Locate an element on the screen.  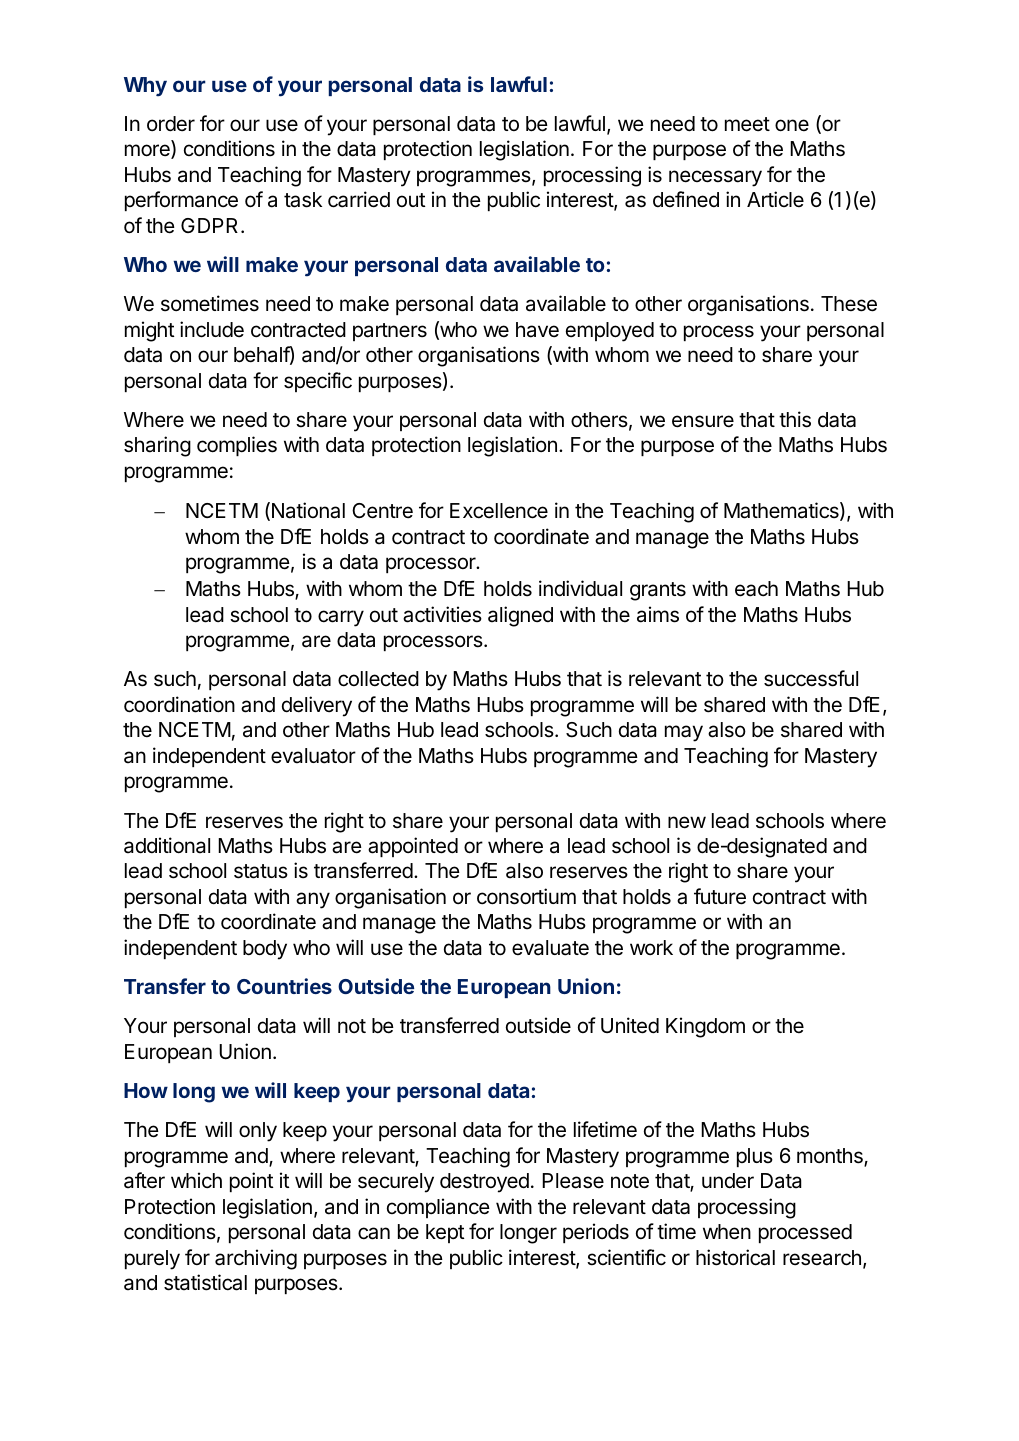
successful is located at coordinates (811, 678).
